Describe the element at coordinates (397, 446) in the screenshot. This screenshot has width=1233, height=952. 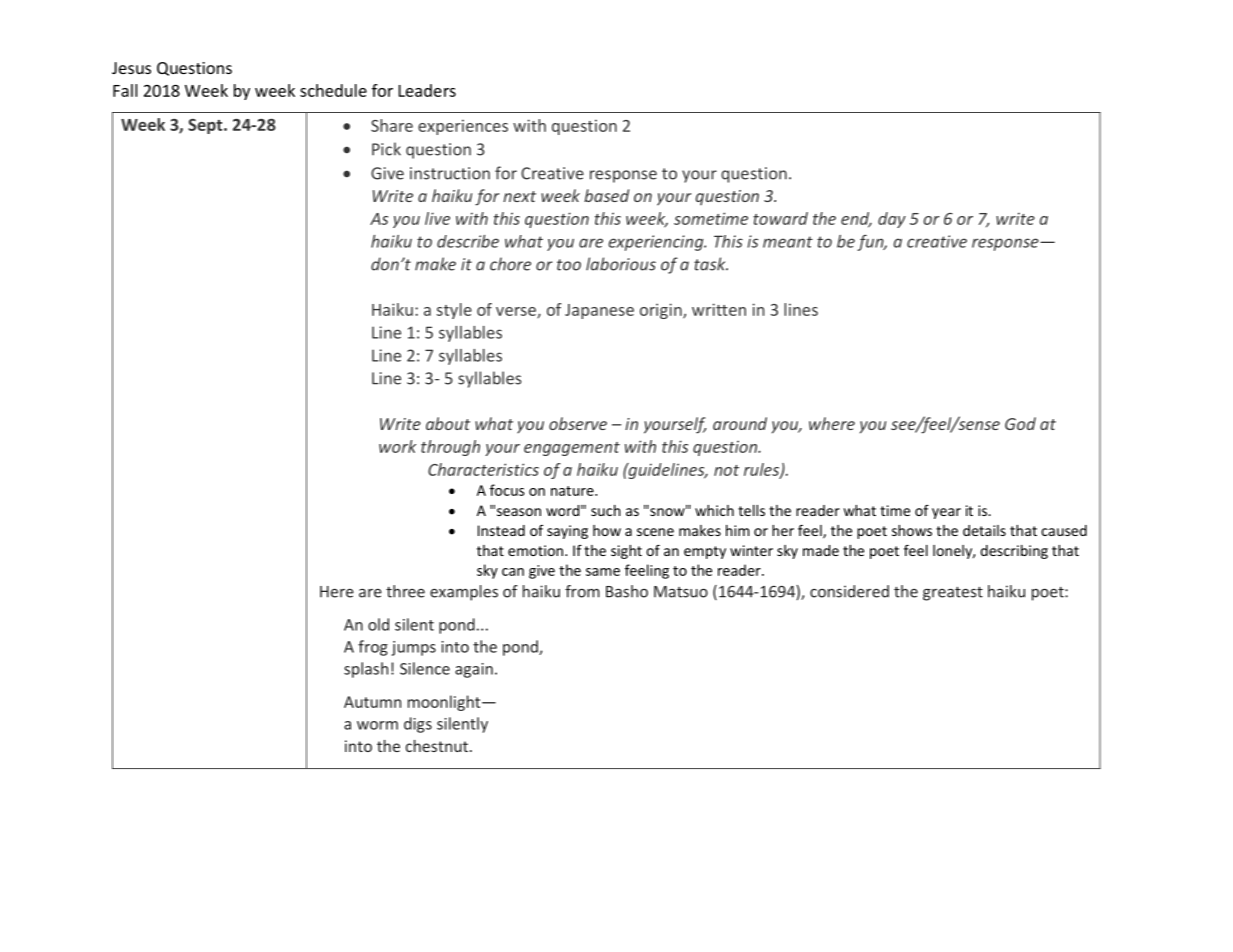
I see `work` at that location.
